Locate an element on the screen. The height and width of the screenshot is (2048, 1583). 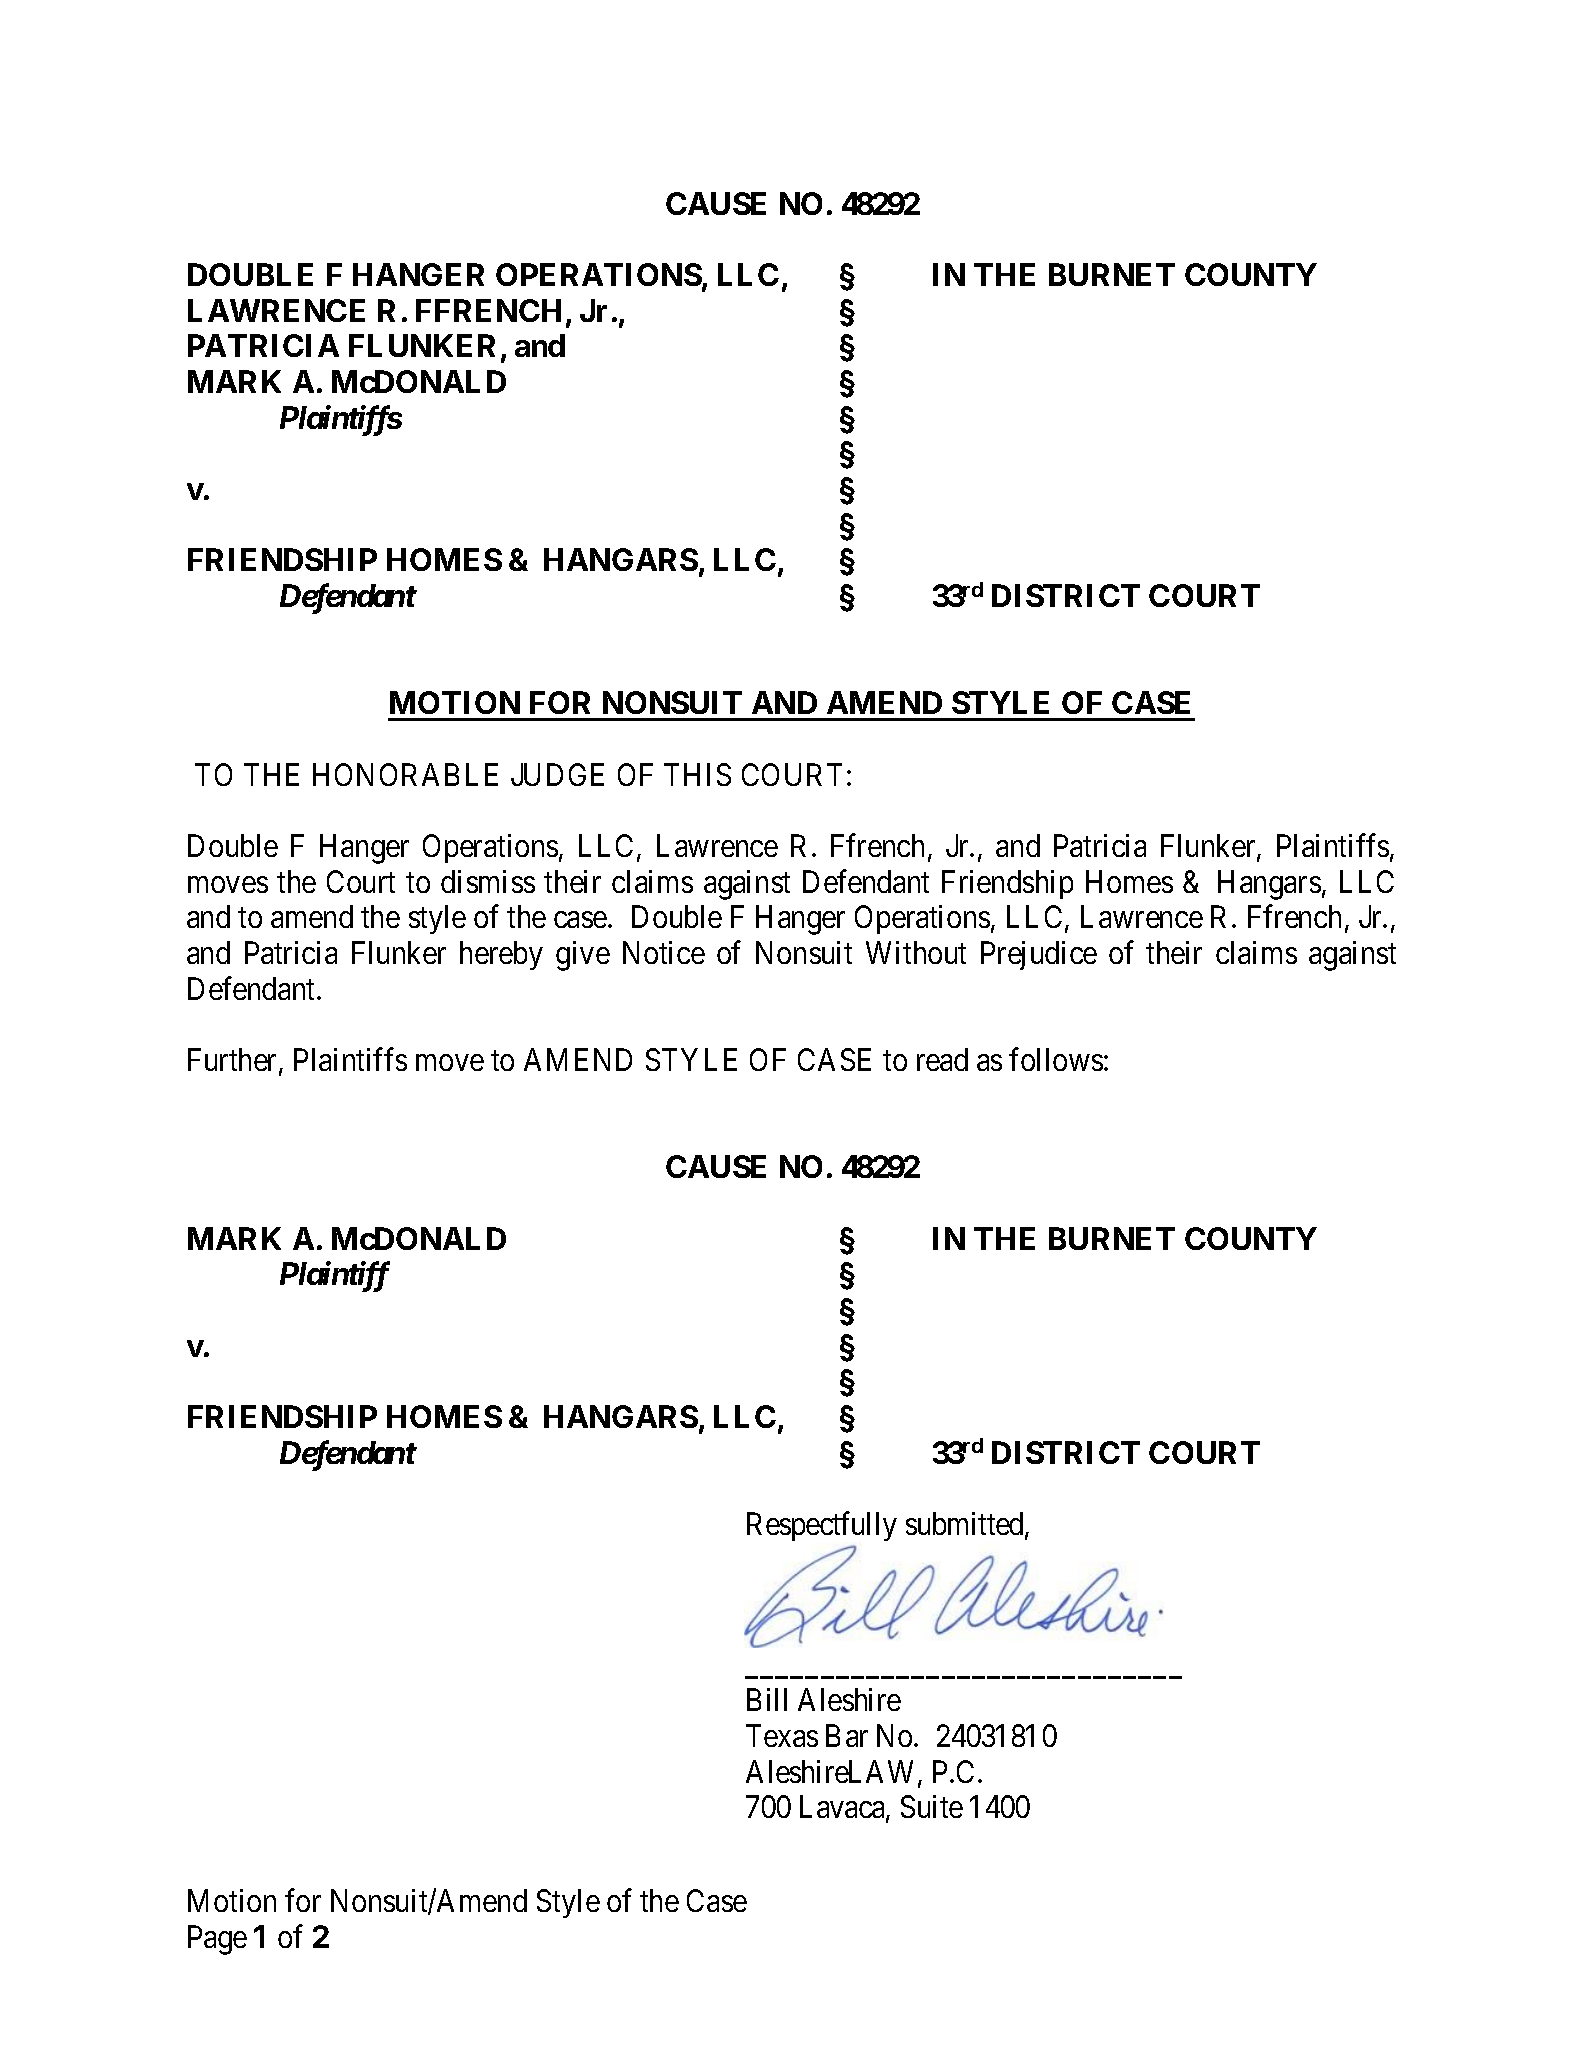
give is located at coordinates (583, 956).
